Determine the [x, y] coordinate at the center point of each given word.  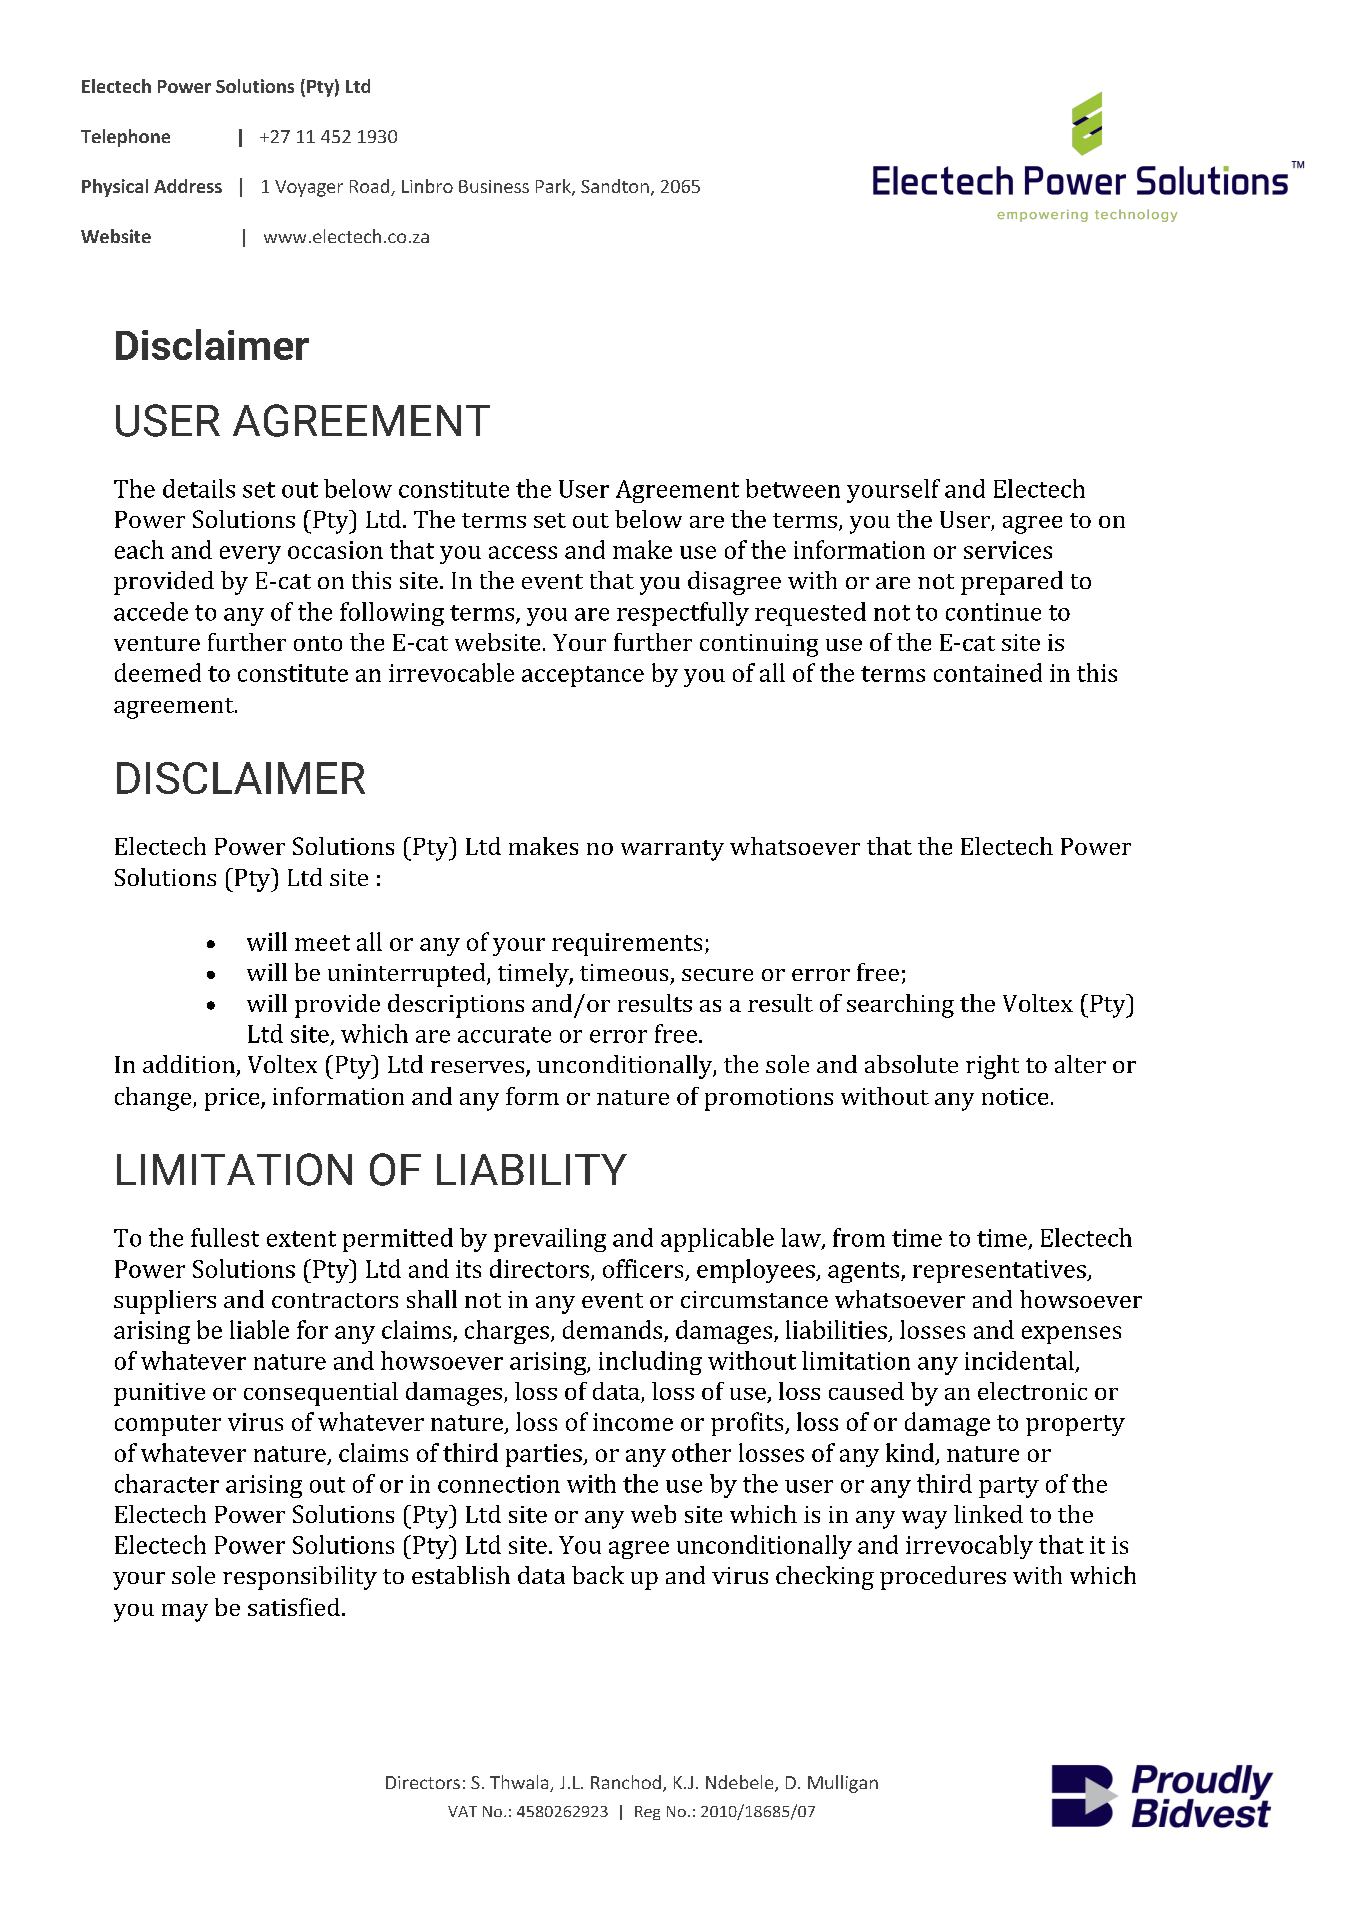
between [793, 488]
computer [168, 1425]
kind [911, 1454]
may [185, 1613]
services [1008, 550]
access [523, 552]
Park [554, 187]
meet [322, 943]
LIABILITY [532, 1169]
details [199, 488]
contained [988, 672]
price [233, 1099]
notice [1015, 1096]
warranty [672, 850]
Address [188, 186]
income [633, 1422]
